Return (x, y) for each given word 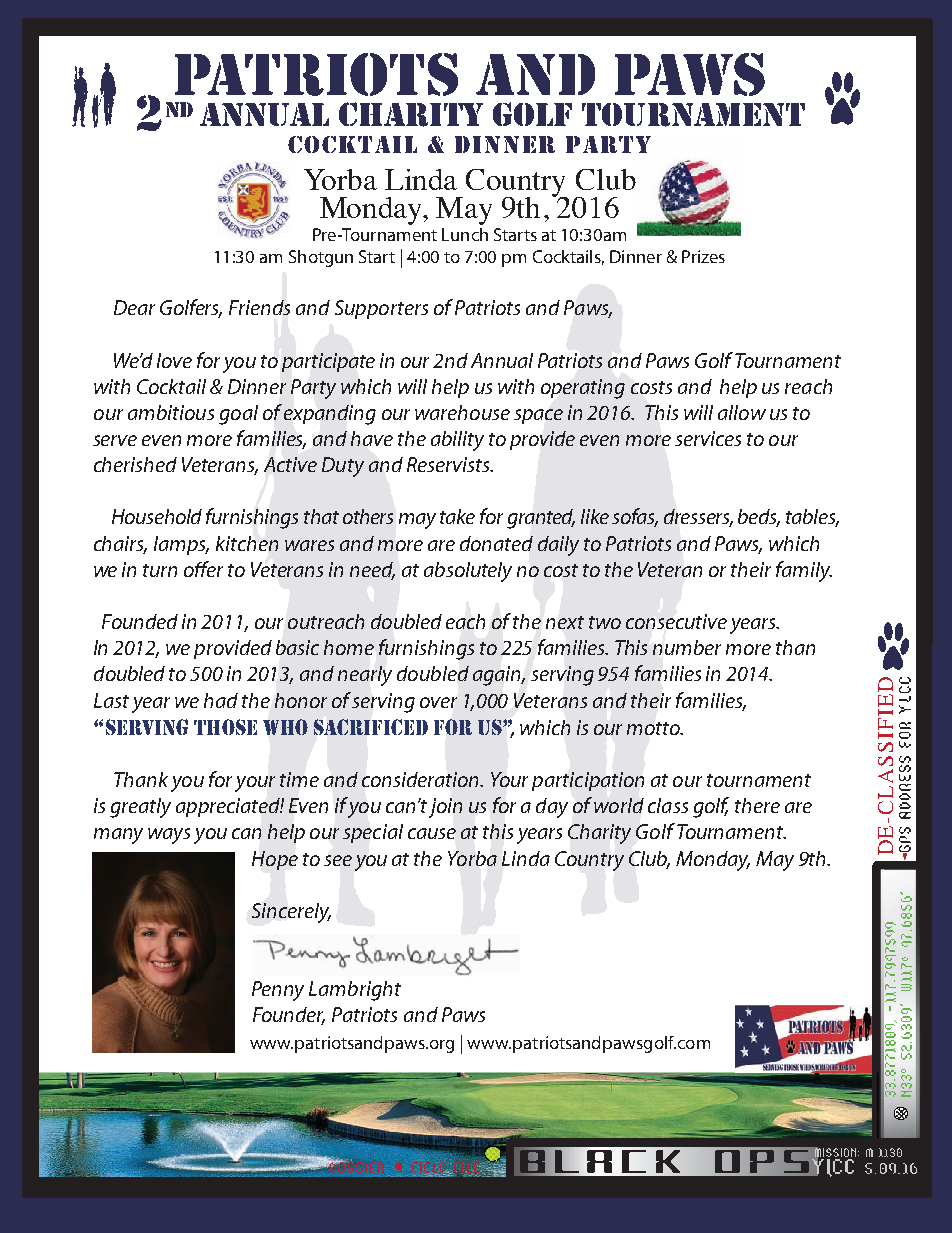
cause (432, 833)
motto (655, 728)
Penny (278, 991)
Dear (134, 307)
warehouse (462, 412)
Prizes (703, 256)
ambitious (171, 412)
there (757, 805)
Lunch (465, 234)
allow (742, 412)
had (221, 700)
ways (169, 836)
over (438, 702)
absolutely (468, 572)
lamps (181, 545)
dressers (698, 518)
